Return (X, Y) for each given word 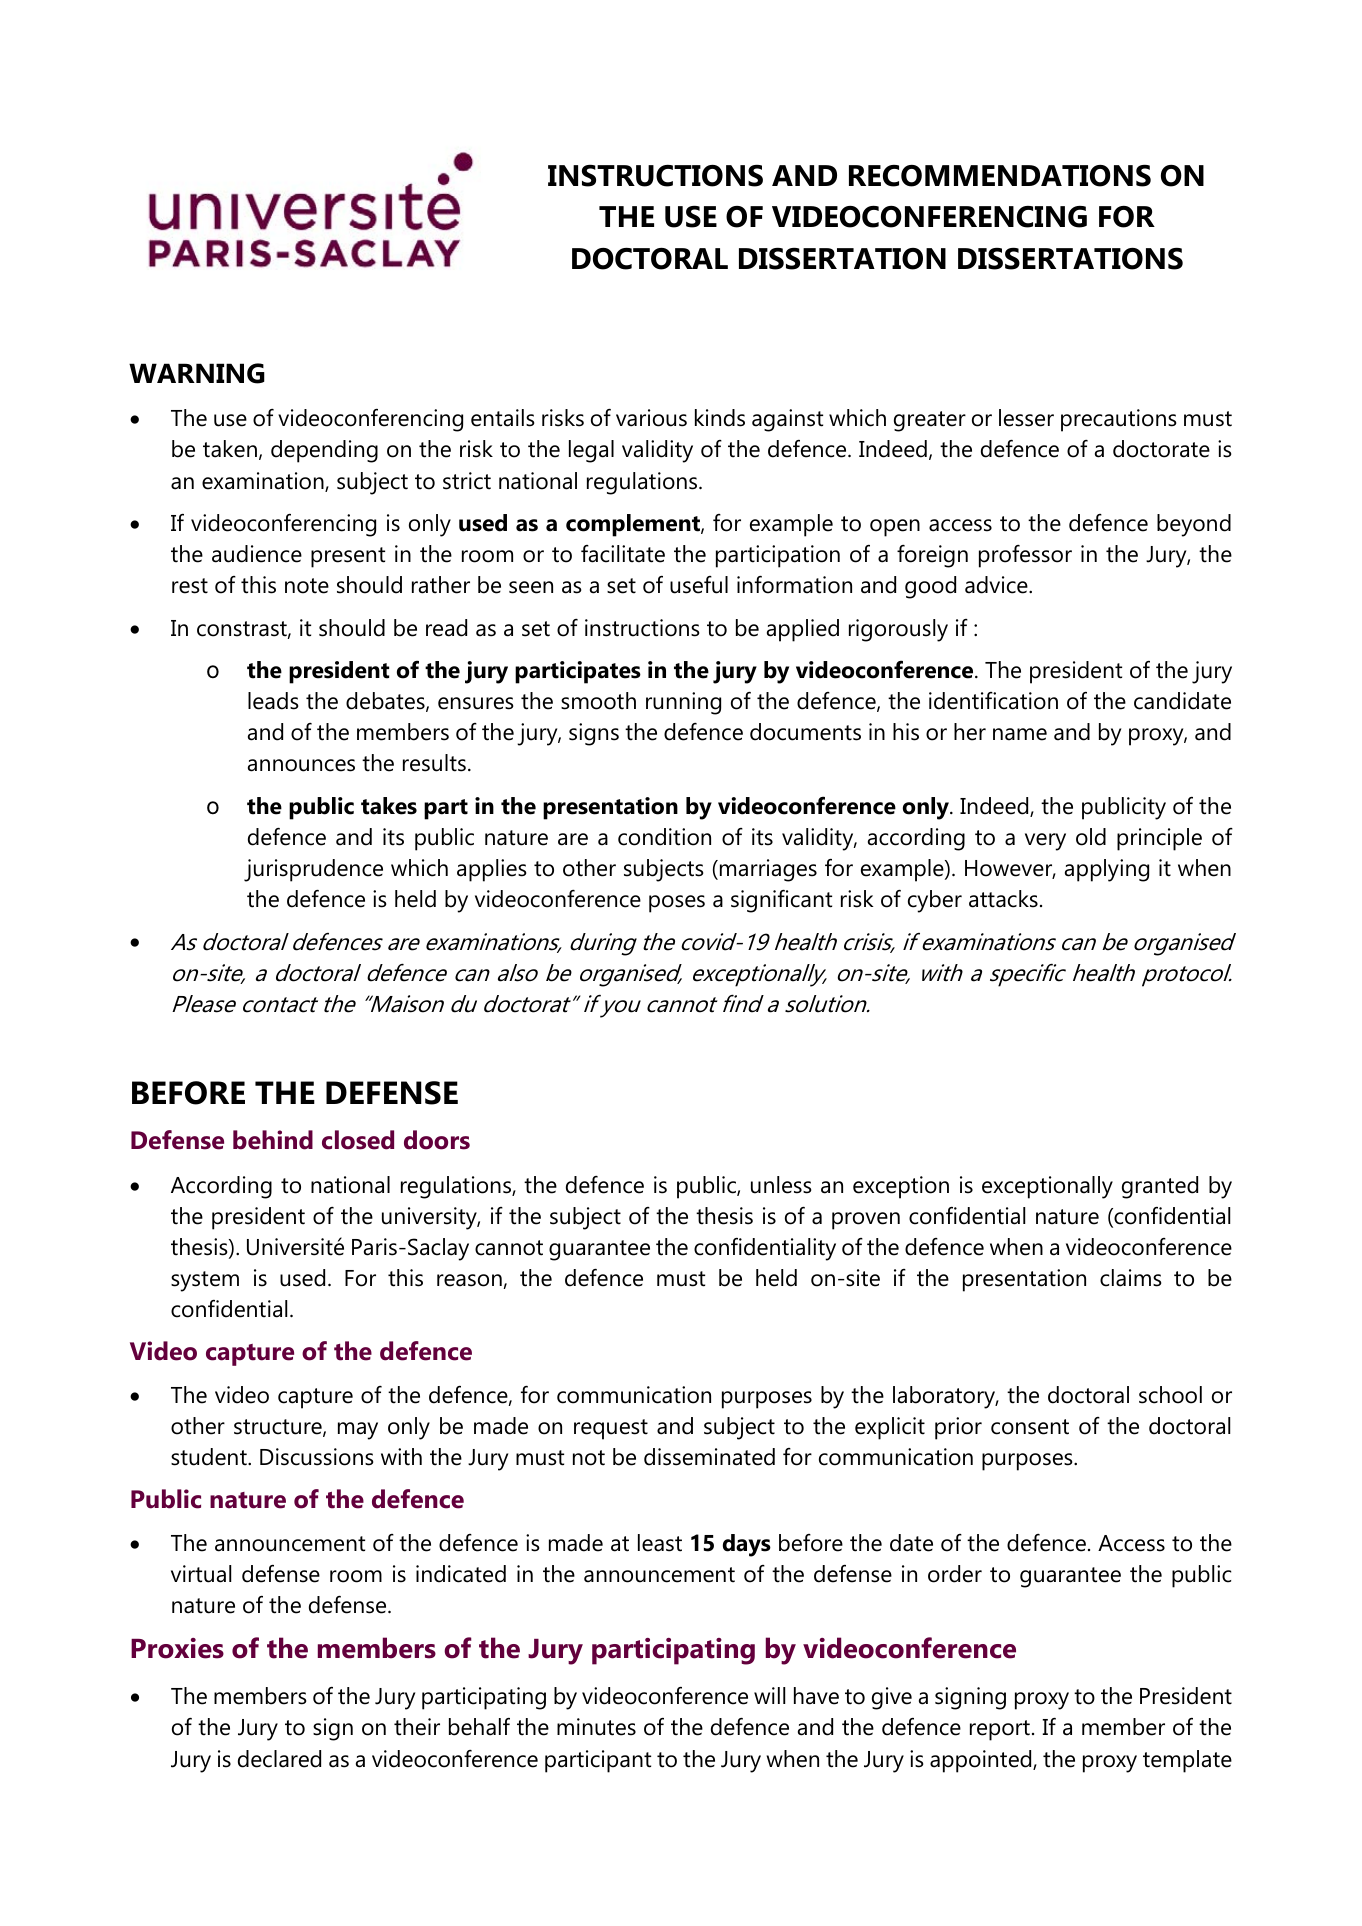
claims (1130, 1278)
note (307, 586)
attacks (1003, 899)
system (205, 1281)
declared (279, 1759)
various (651, 418)
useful (699, 585)
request (611, 1429)
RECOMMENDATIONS (1000, 176)
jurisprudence (313, 870)
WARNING (197, 373)
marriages (768, 870)
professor (1025, 556)
